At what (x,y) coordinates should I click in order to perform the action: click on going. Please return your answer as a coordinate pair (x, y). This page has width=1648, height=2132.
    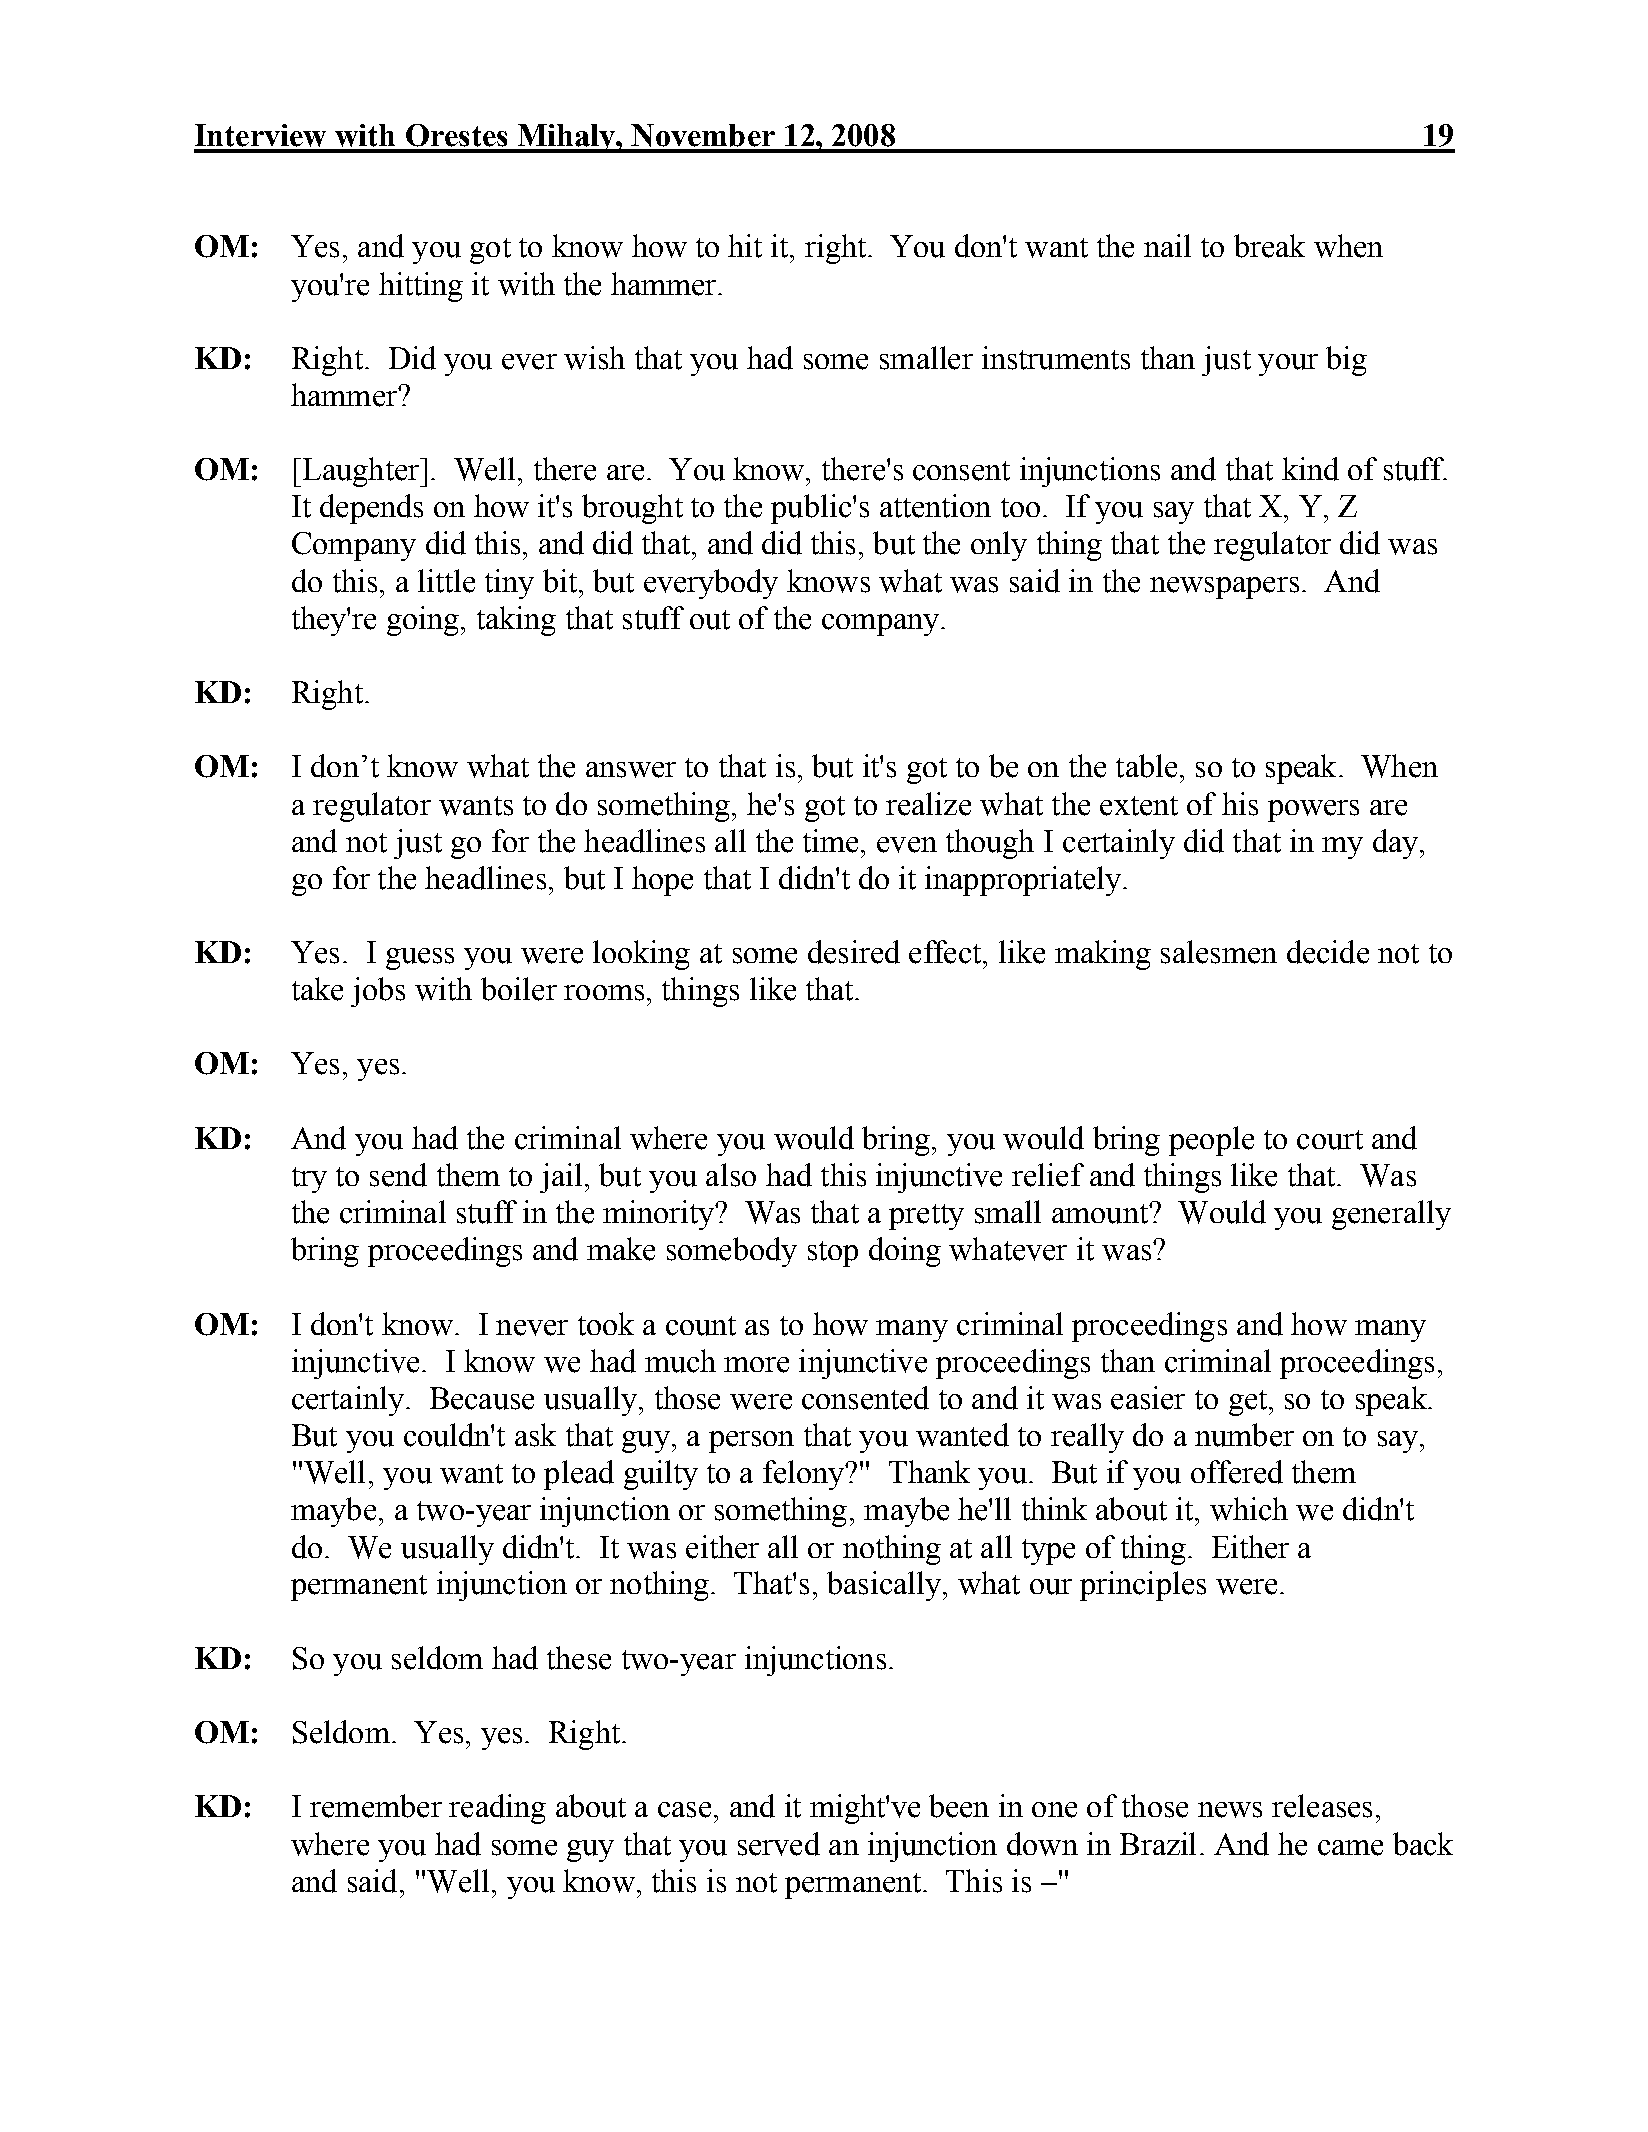
    Looking at the image, I should click on (423, 621).
